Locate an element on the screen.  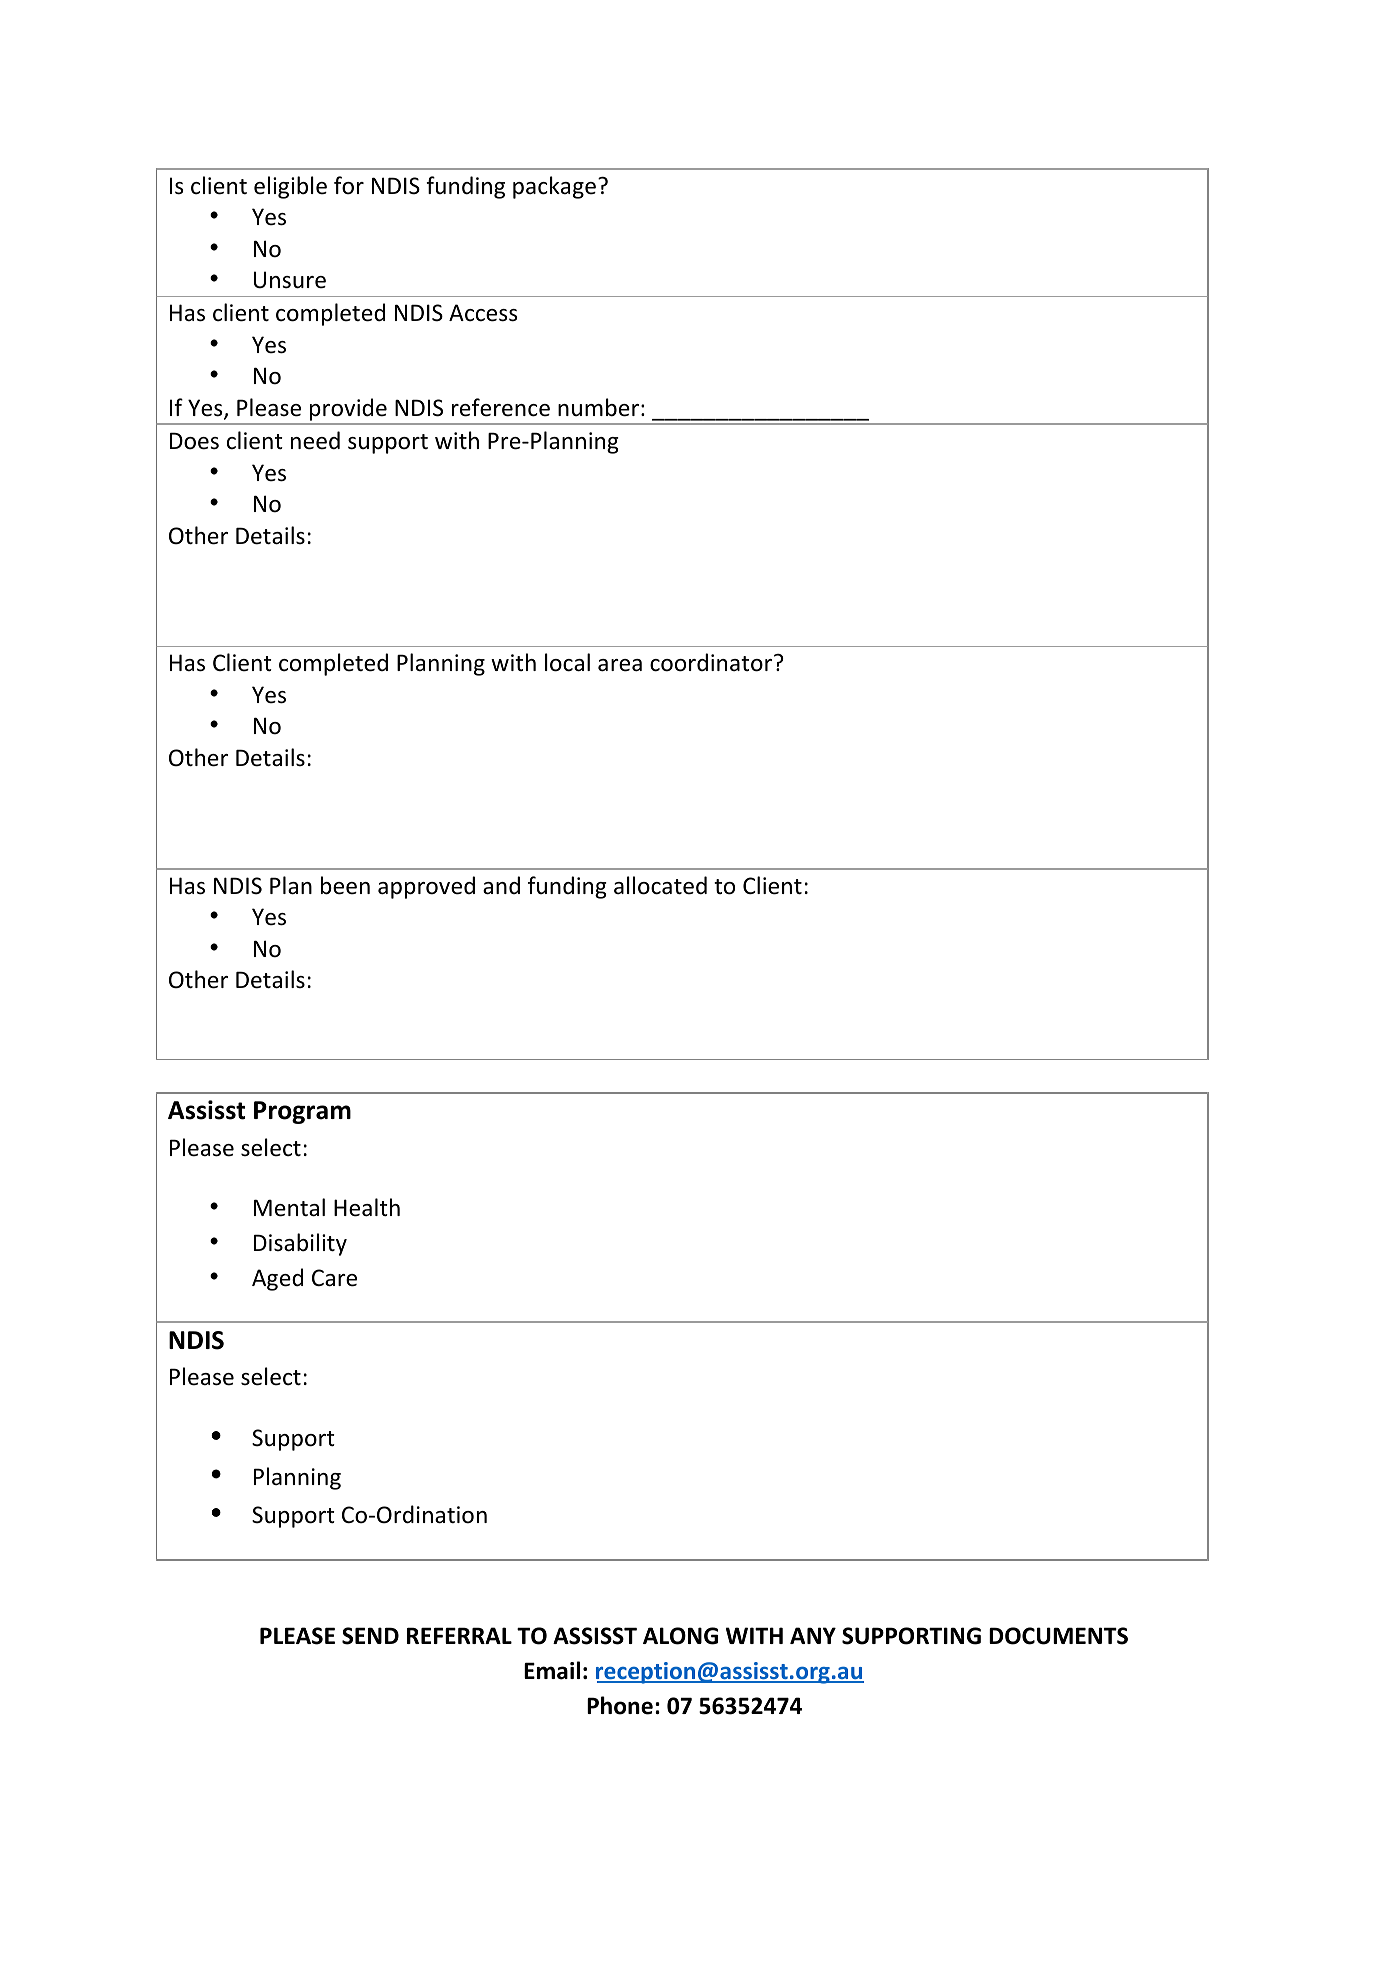
coordinator is located at coordinates (712, 662).
